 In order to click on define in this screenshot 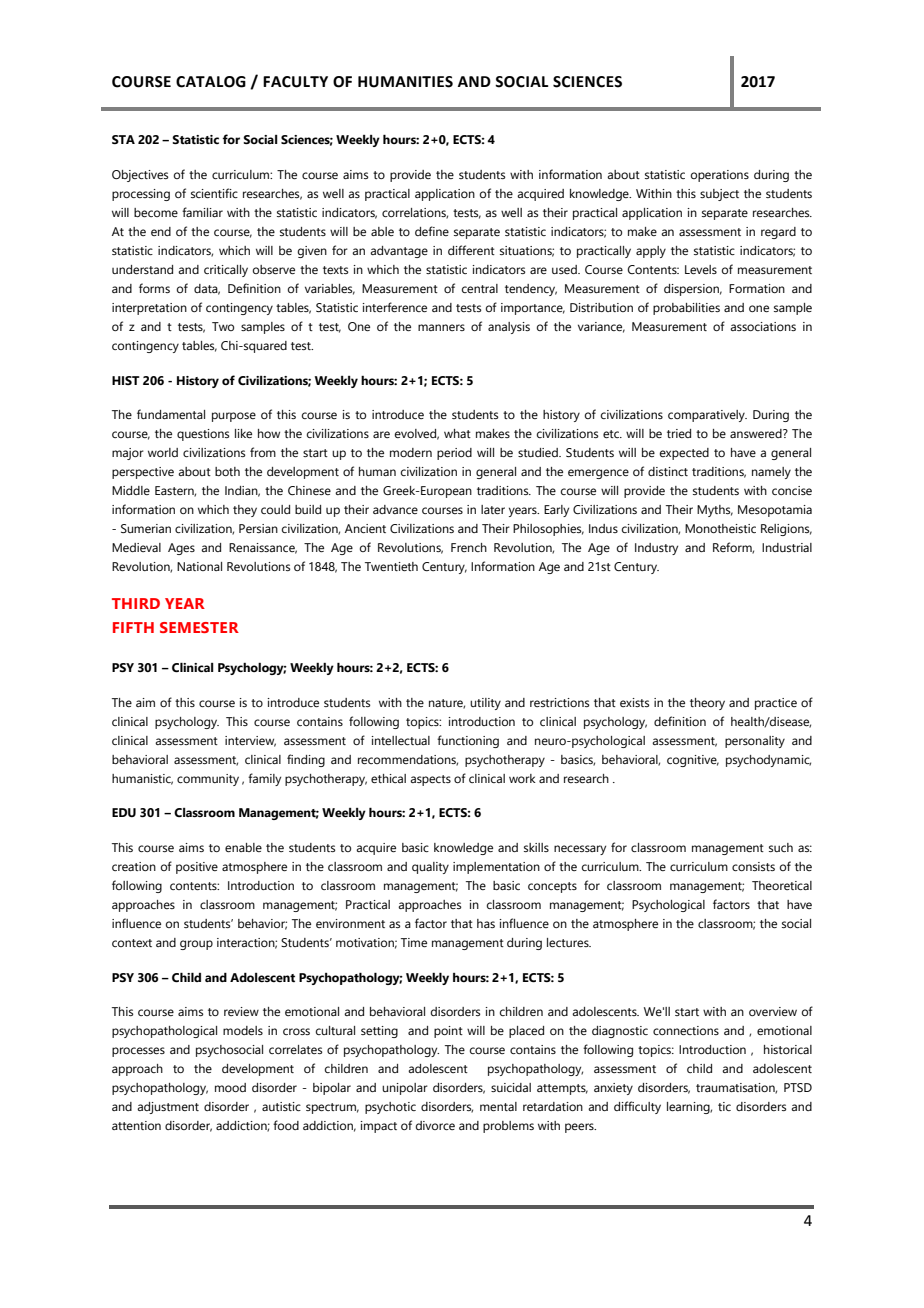, I will do `click(432, 231)`.
